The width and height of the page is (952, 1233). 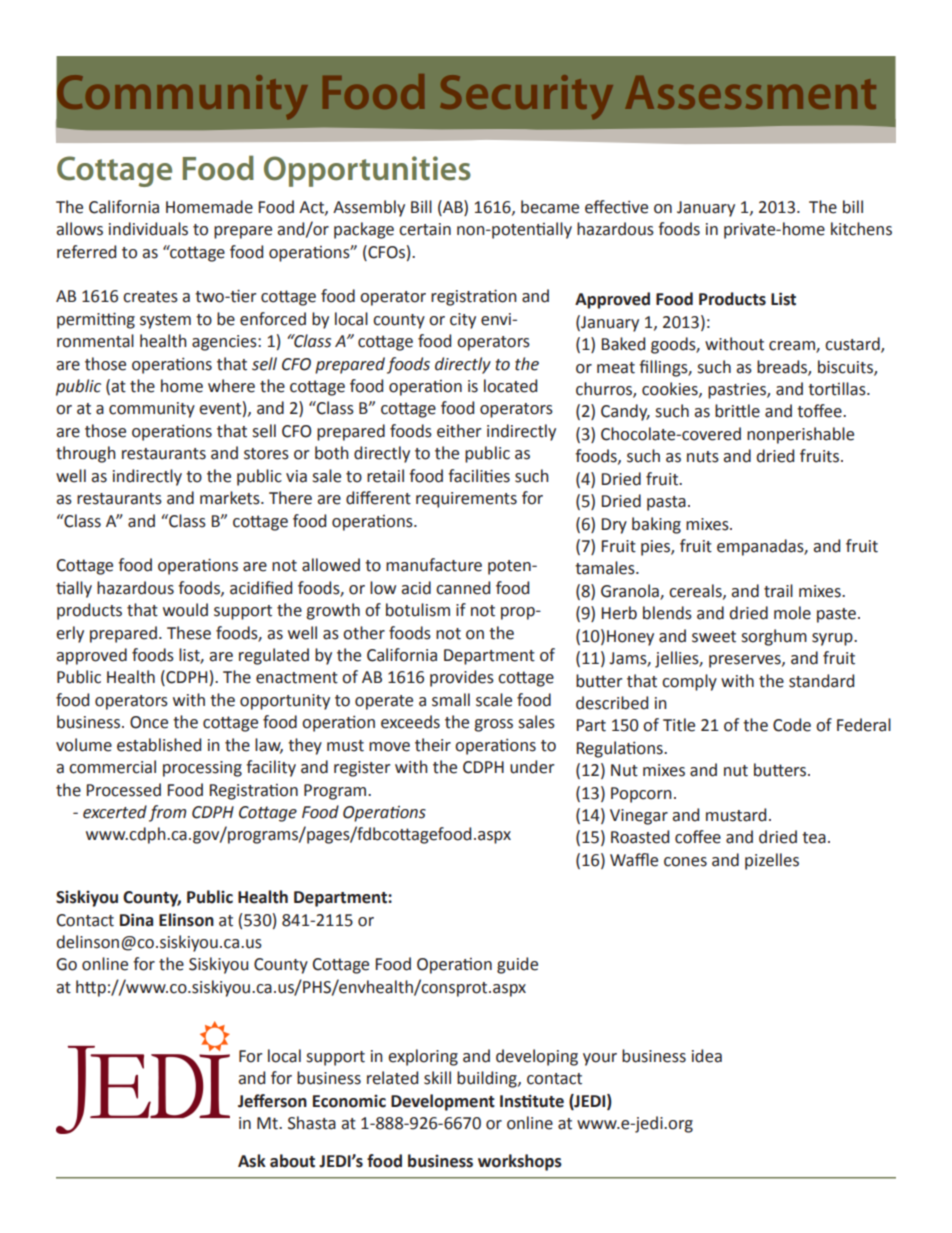 What do you see at coordinates (750, 92) in the page?
I see `Assessment` at bounding box center [750, 92].
